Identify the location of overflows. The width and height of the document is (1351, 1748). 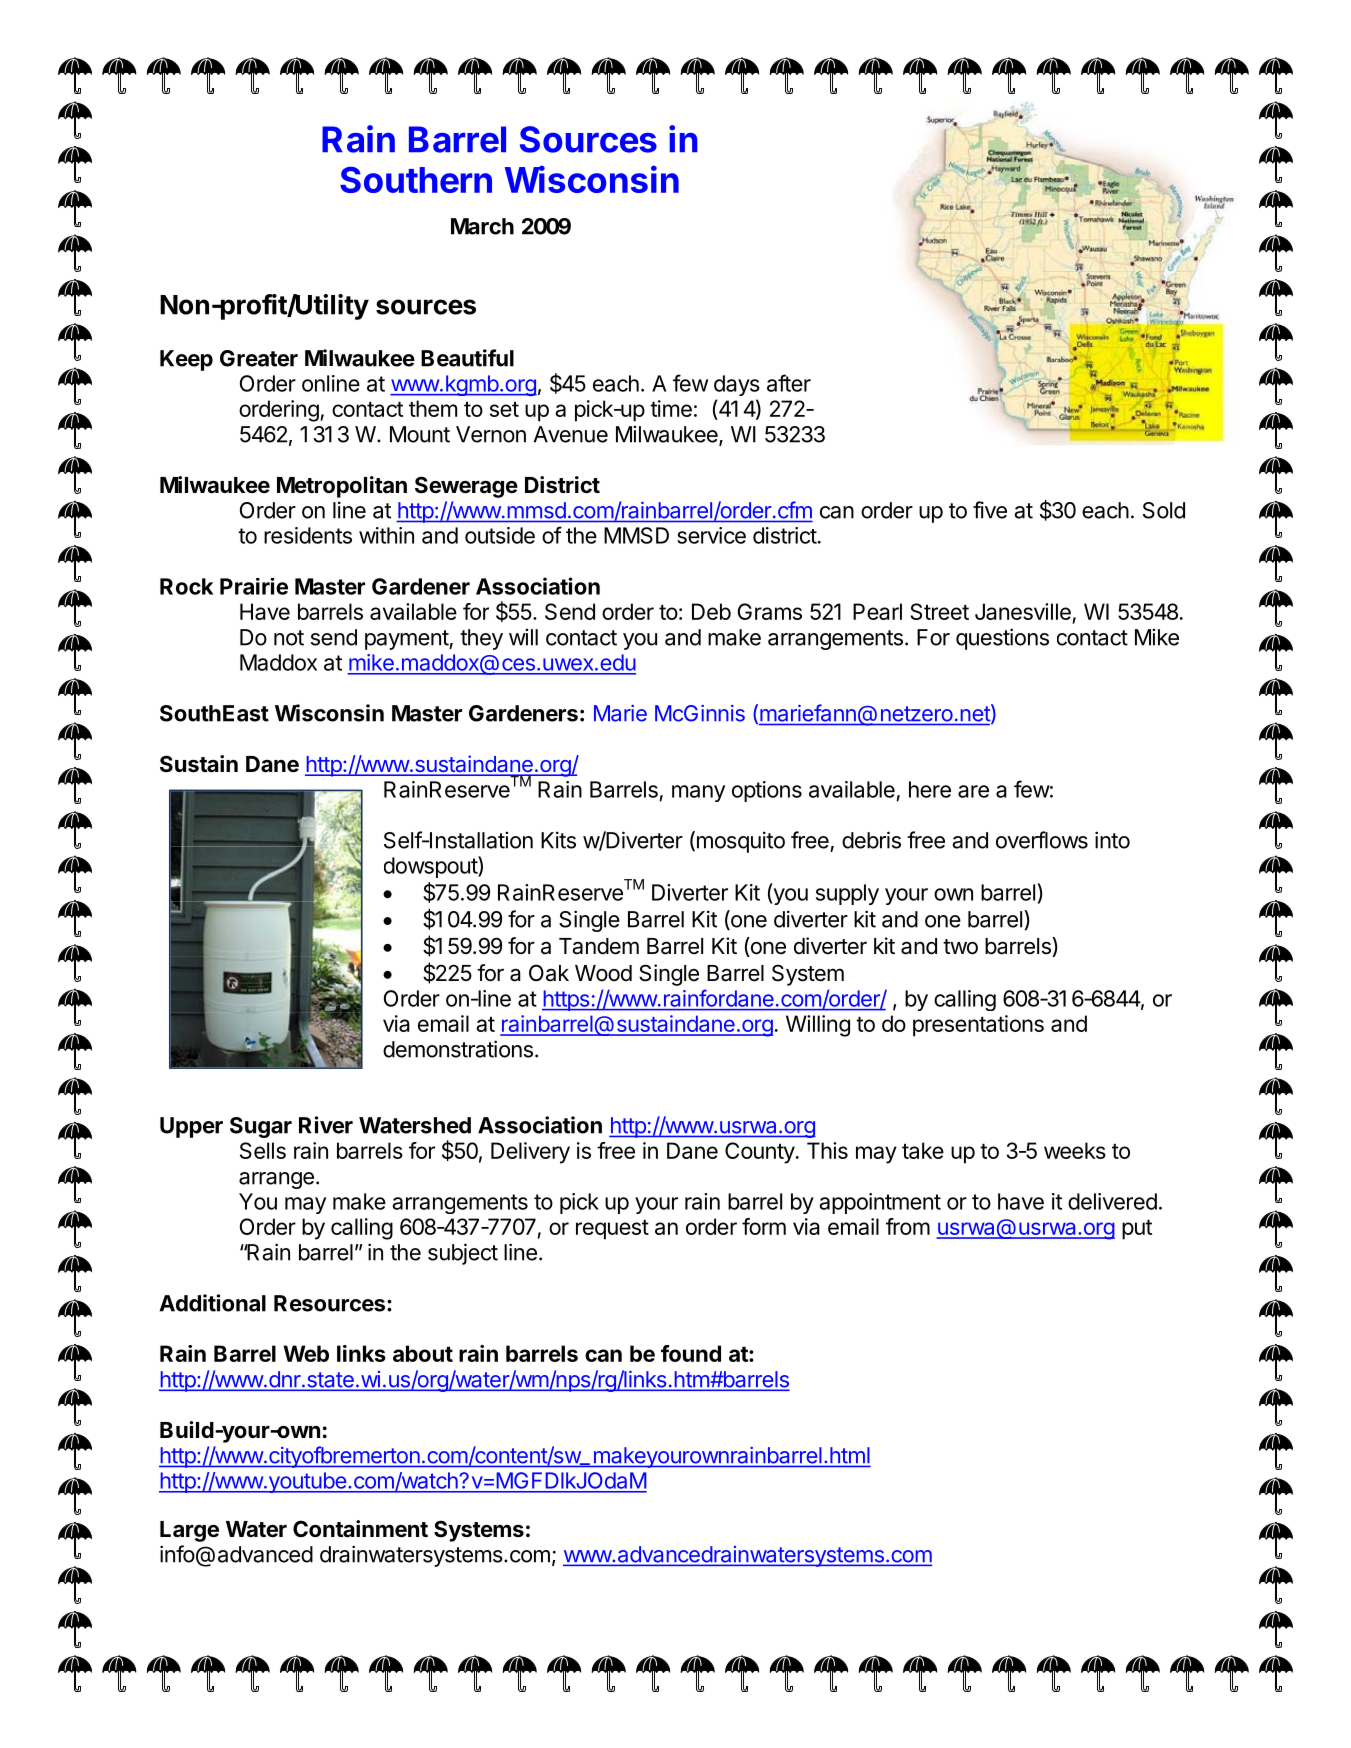
(1042, 840).
